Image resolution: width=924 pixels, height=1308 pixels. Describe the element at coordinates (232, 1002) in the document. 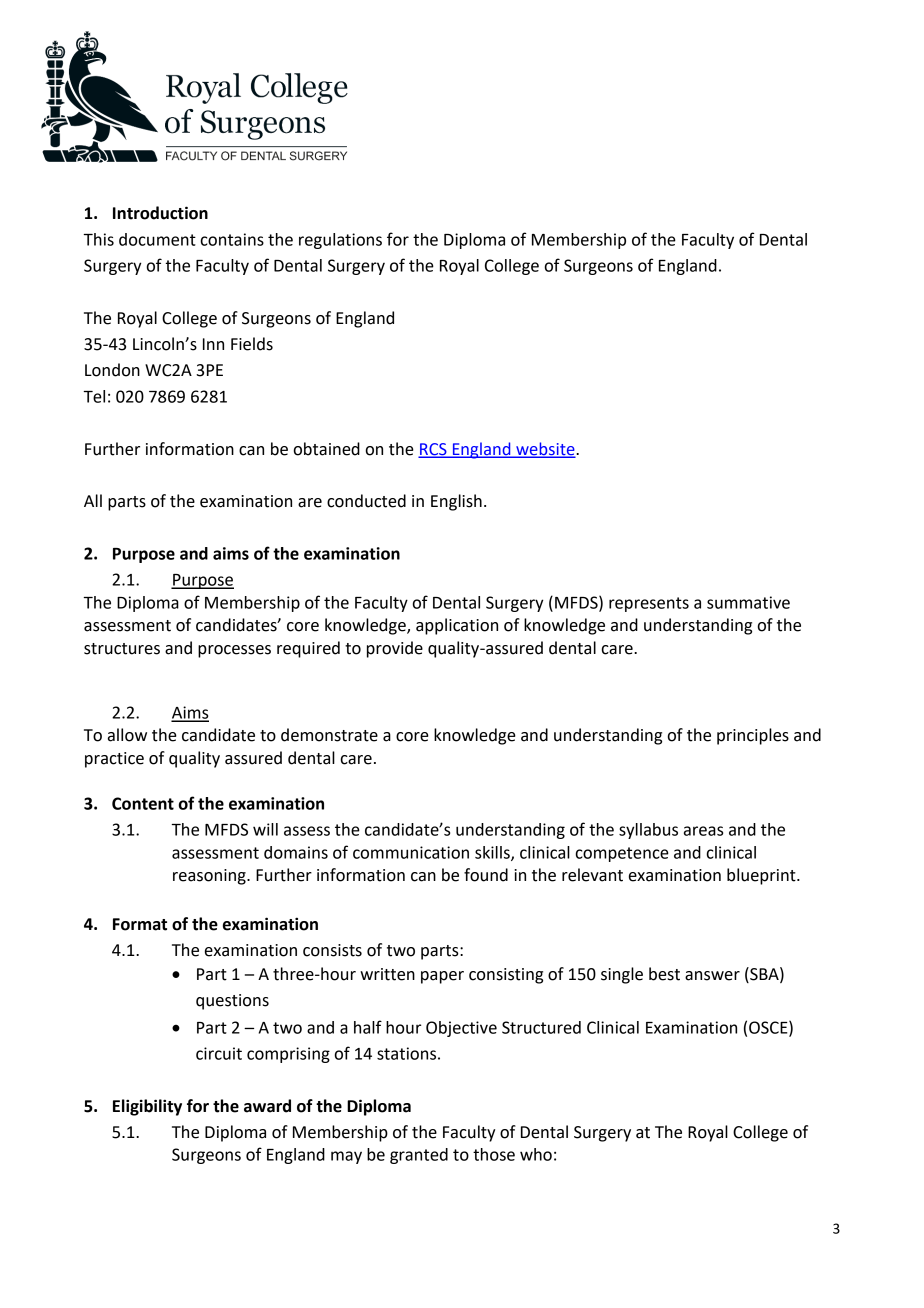

I see `questions` at that location.
